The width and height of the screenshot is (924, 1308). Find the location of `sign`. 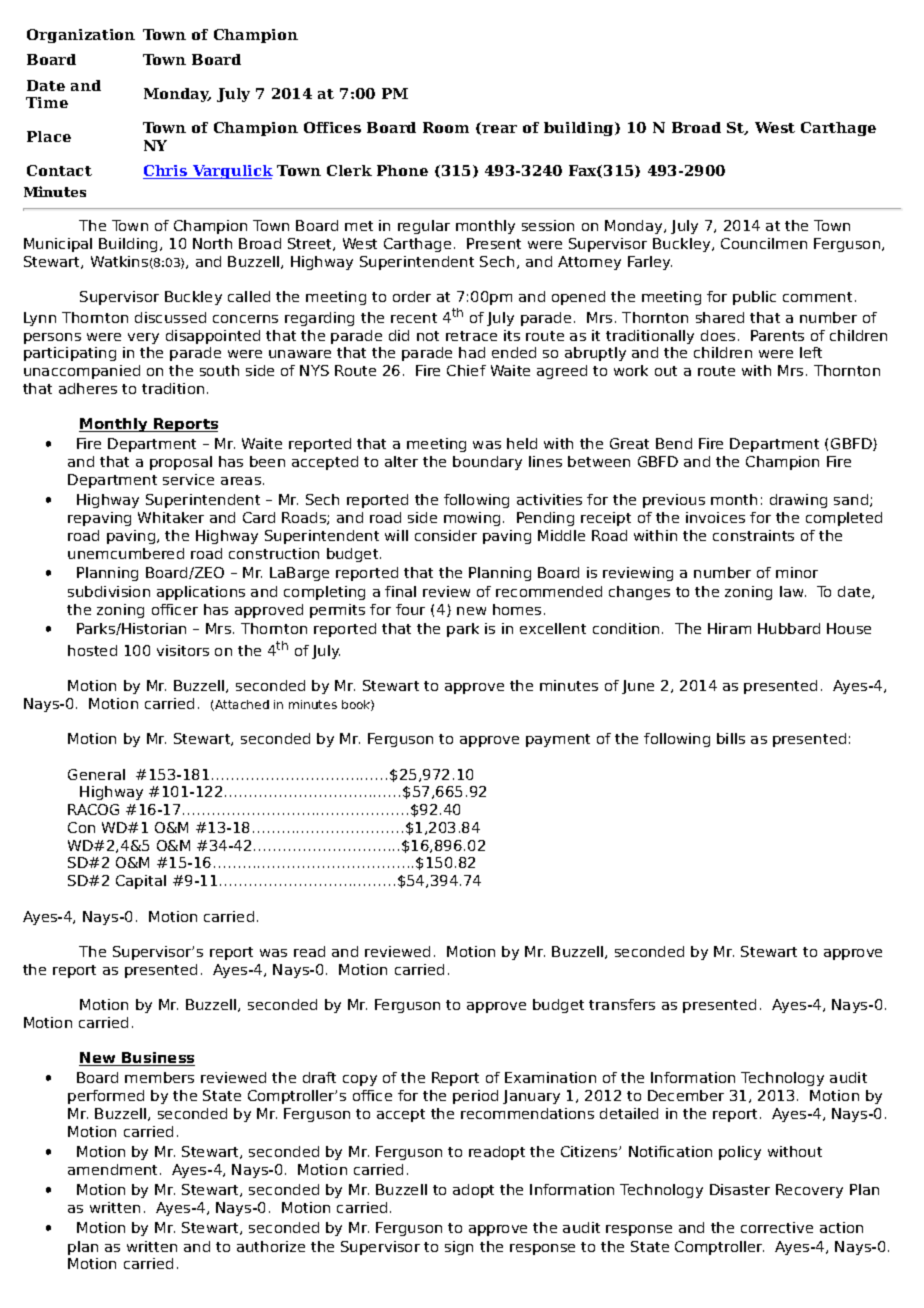

sign is located at coordinates (459, 1248).
